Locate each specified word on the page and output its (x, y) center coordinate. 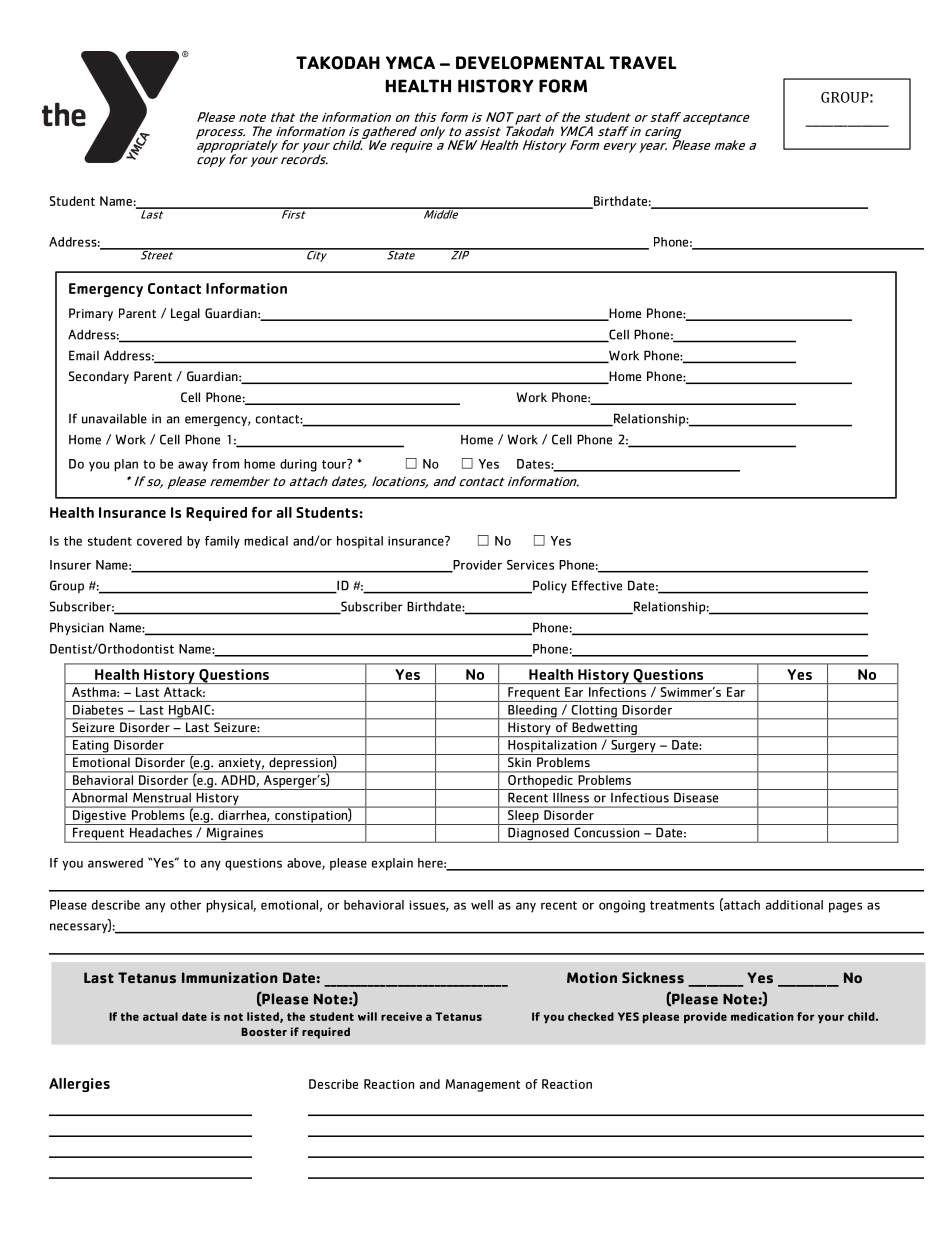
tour (335, 464)
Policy (549, 587)
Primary (91, 314)
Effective (597, 585)
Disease (696, 798)
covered (159, 541)
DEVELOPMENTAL (530, 63)
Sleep (523, 817)
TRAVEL (643, 62)
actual (160, 1016)
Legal (185, 314)
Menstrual (162, 798)
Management (483, 1085)
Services (530, 565)
